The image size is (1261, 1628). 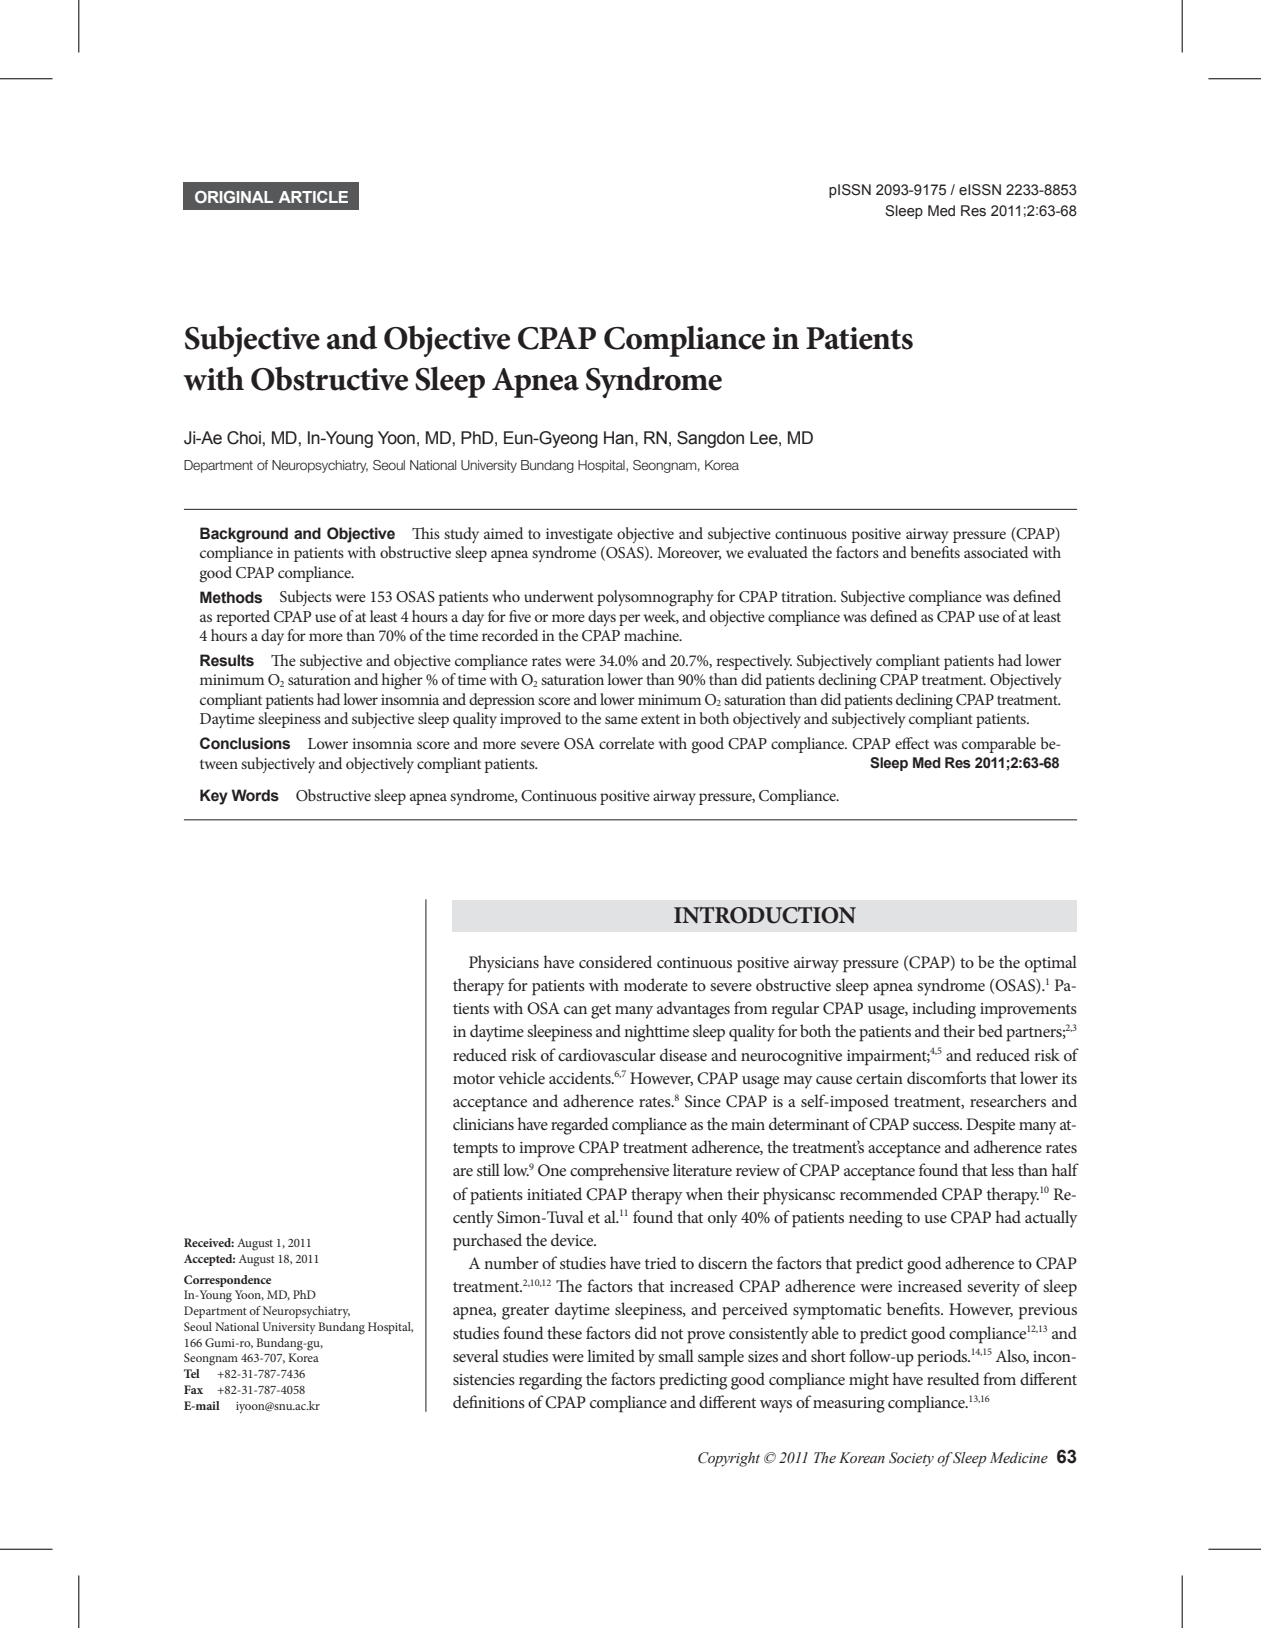 I want to click on limited, so click(x=611, y=1355).
